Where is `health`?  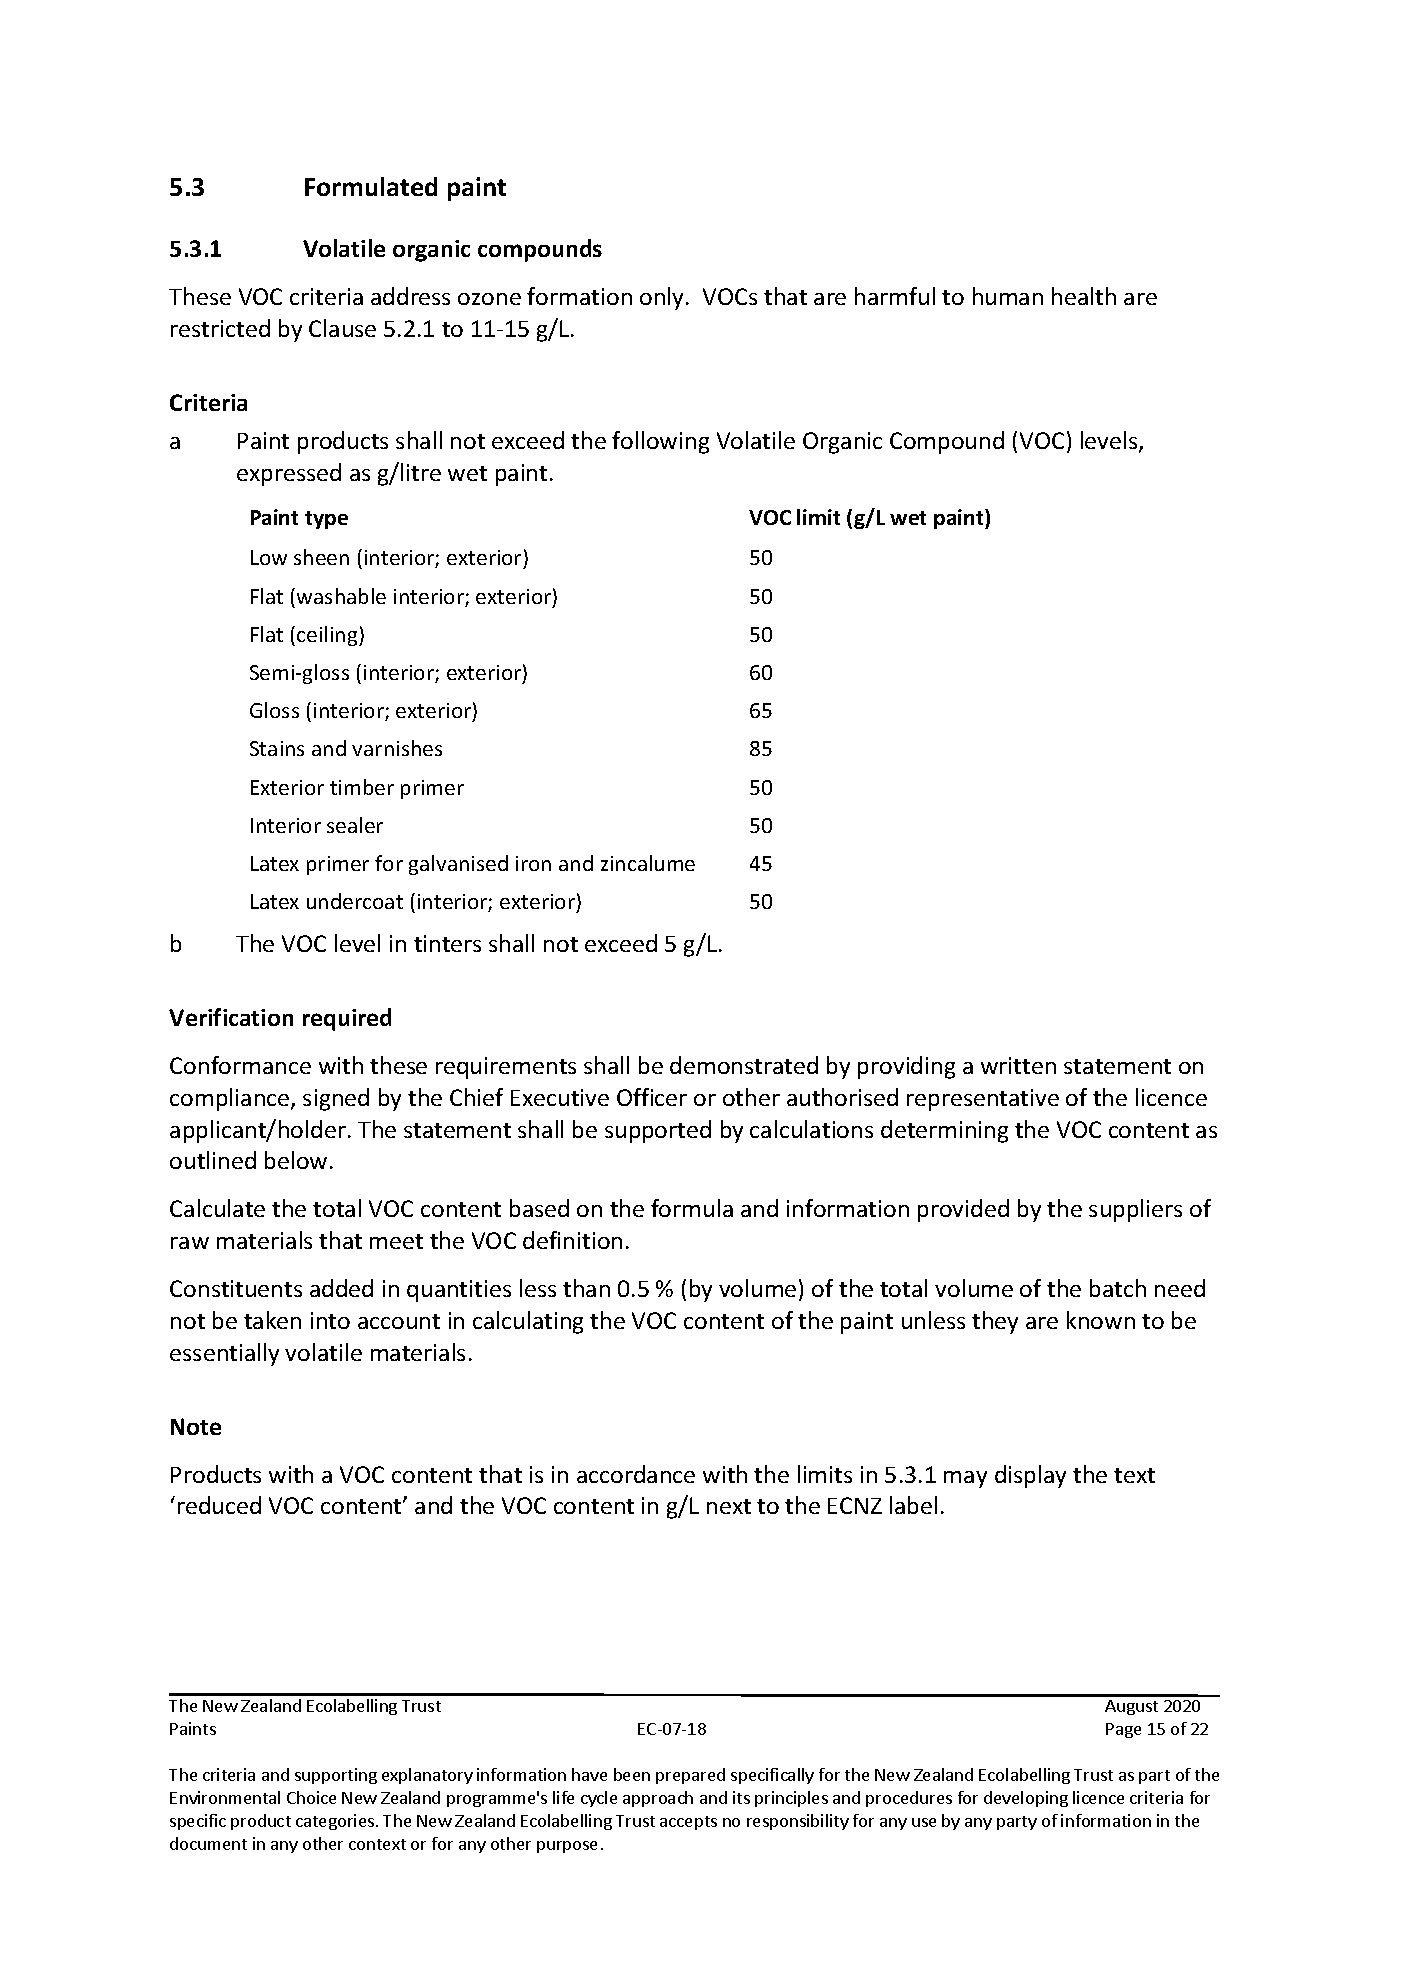
health is located at coordinates (1084, 296).
